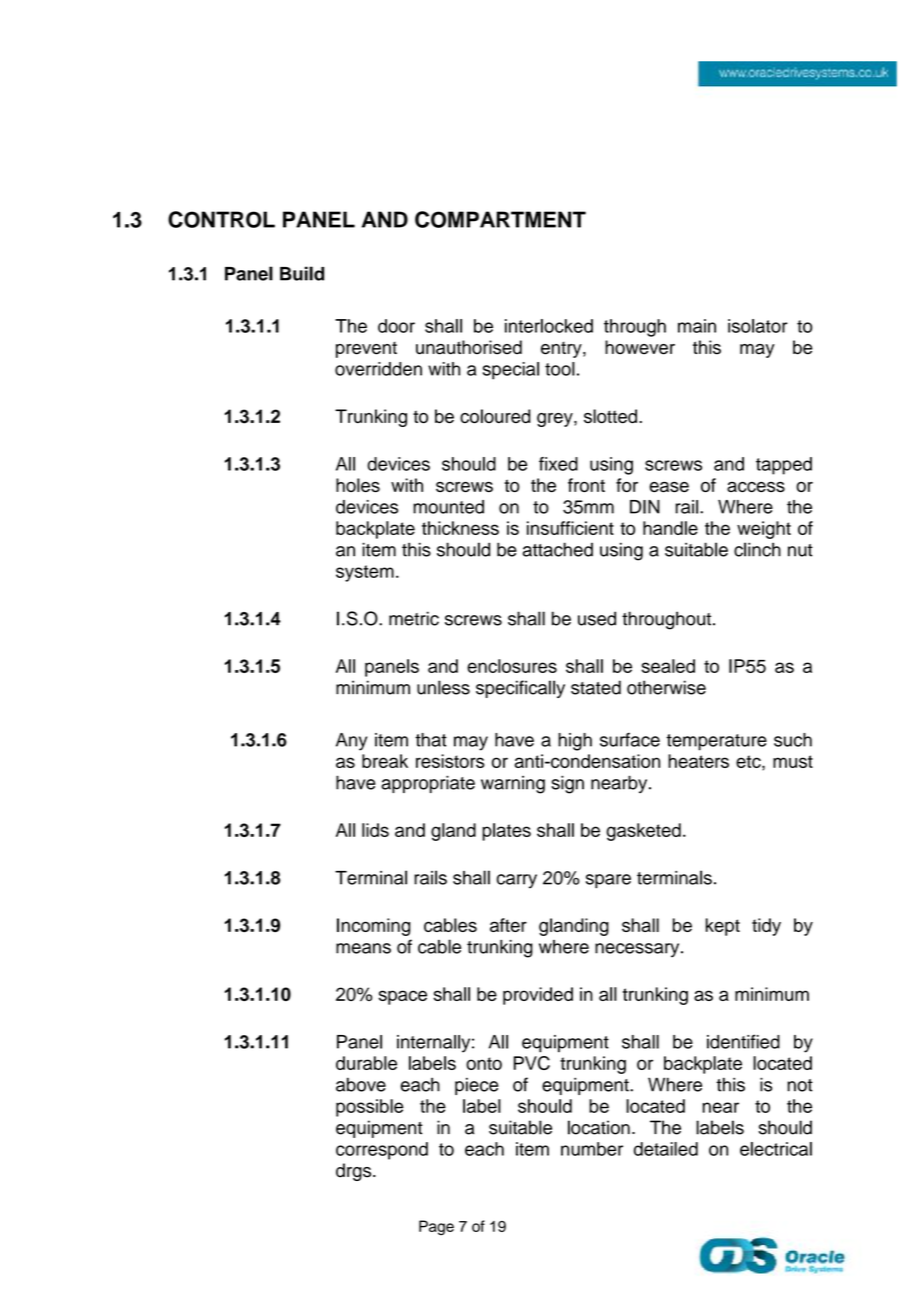  What do you see at coordinates (351, 742) in the page?
I see `Any` at bounding box center [351, 742].
